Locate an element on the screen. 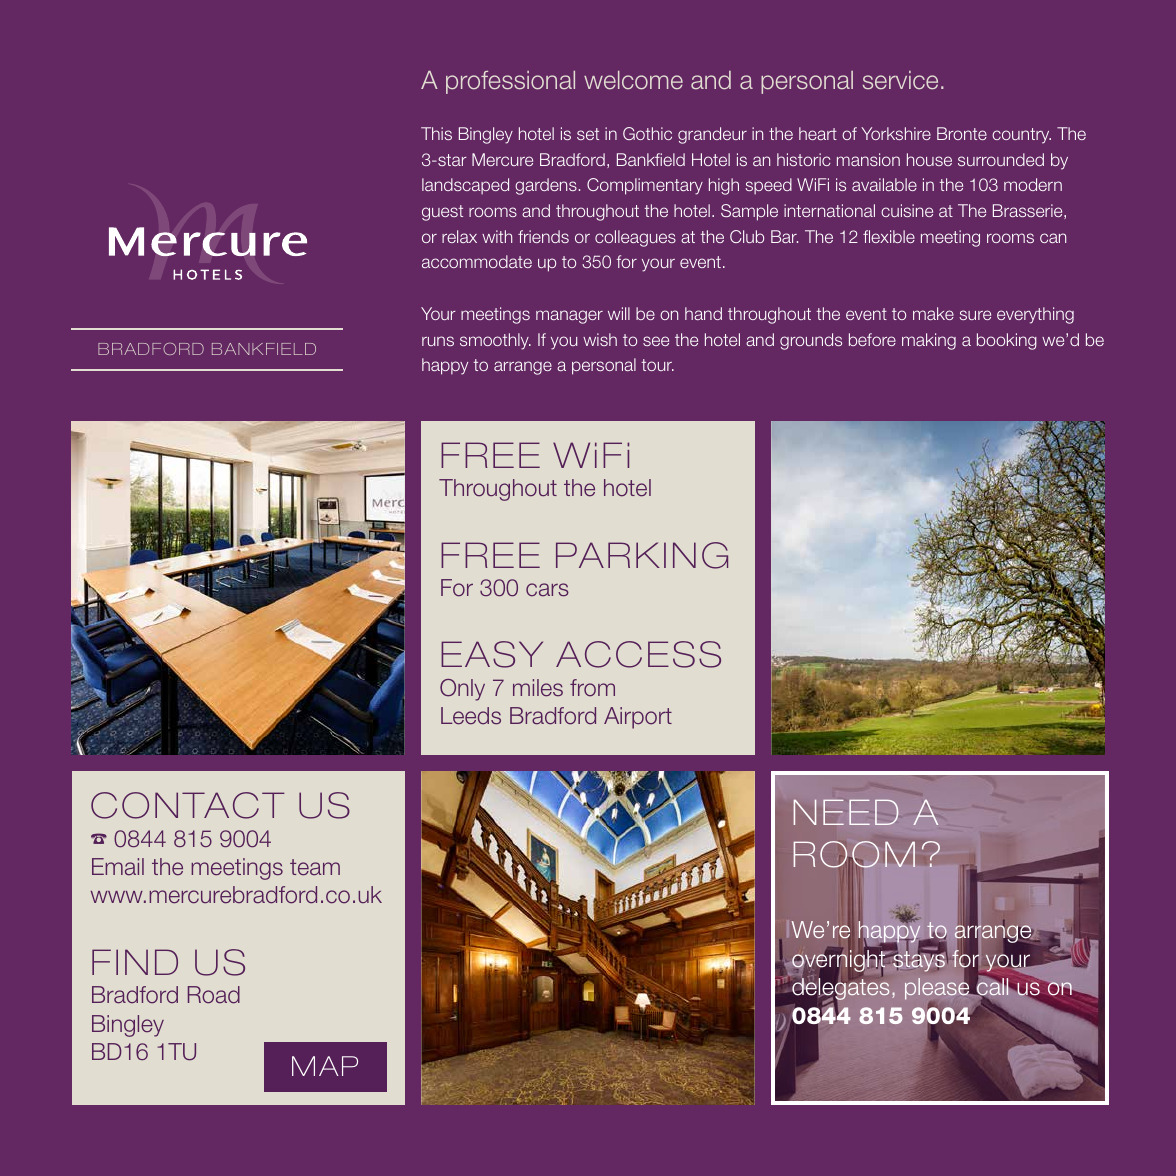 This screenshot has width=1176, height=1176. tour is located at coordinates (657, 365).
